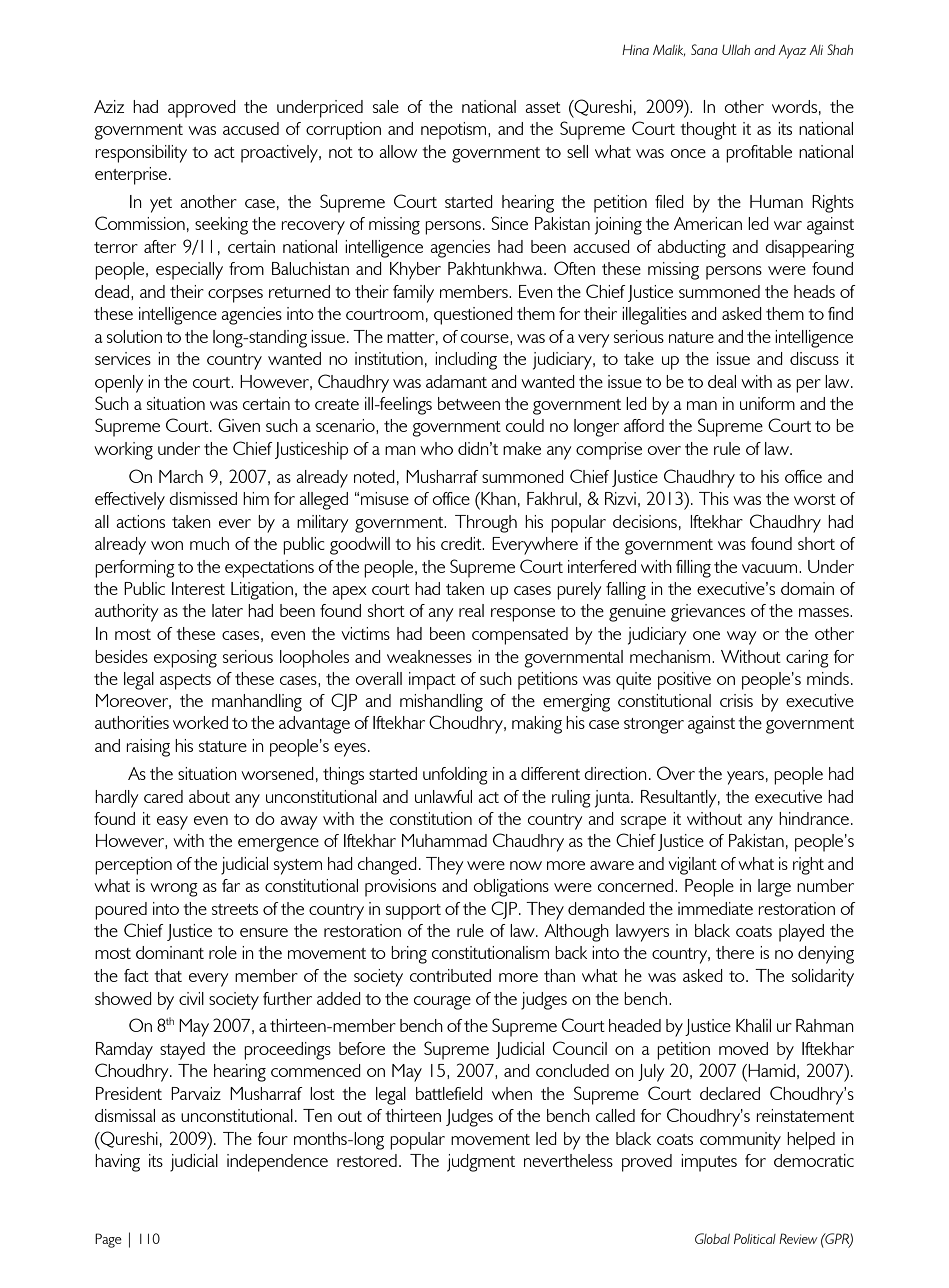 This page has width=949, height=1288. I want to click on judgment, so click(481, 1163).
